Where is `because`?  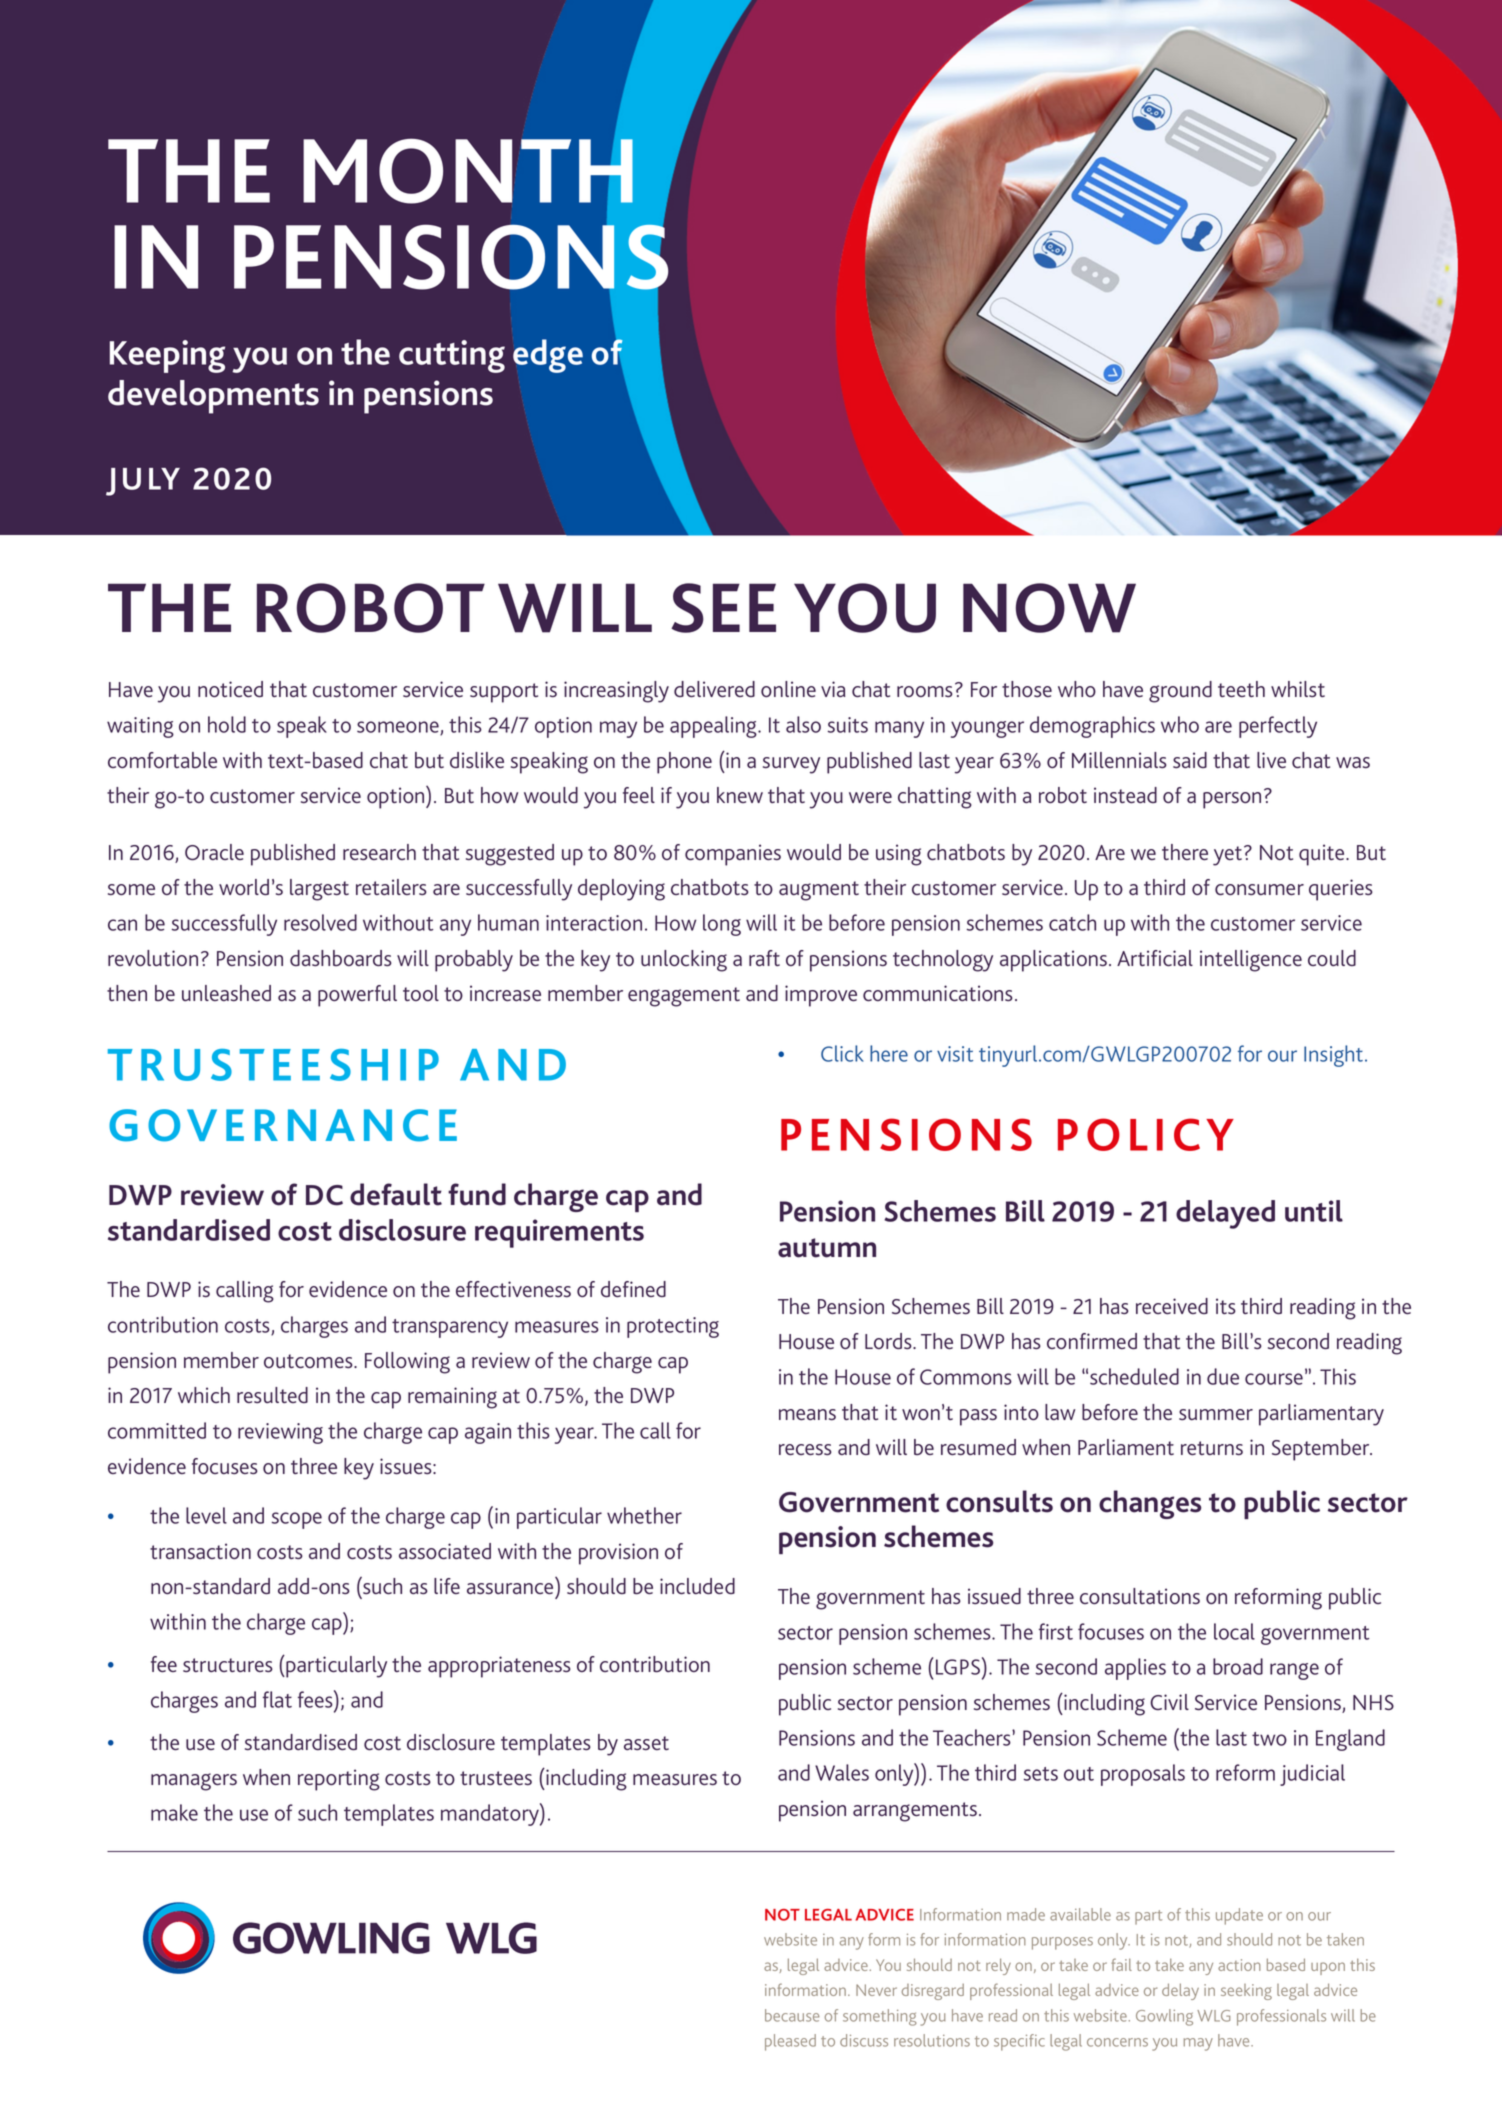
because is located at coordinates (792, 2015).
